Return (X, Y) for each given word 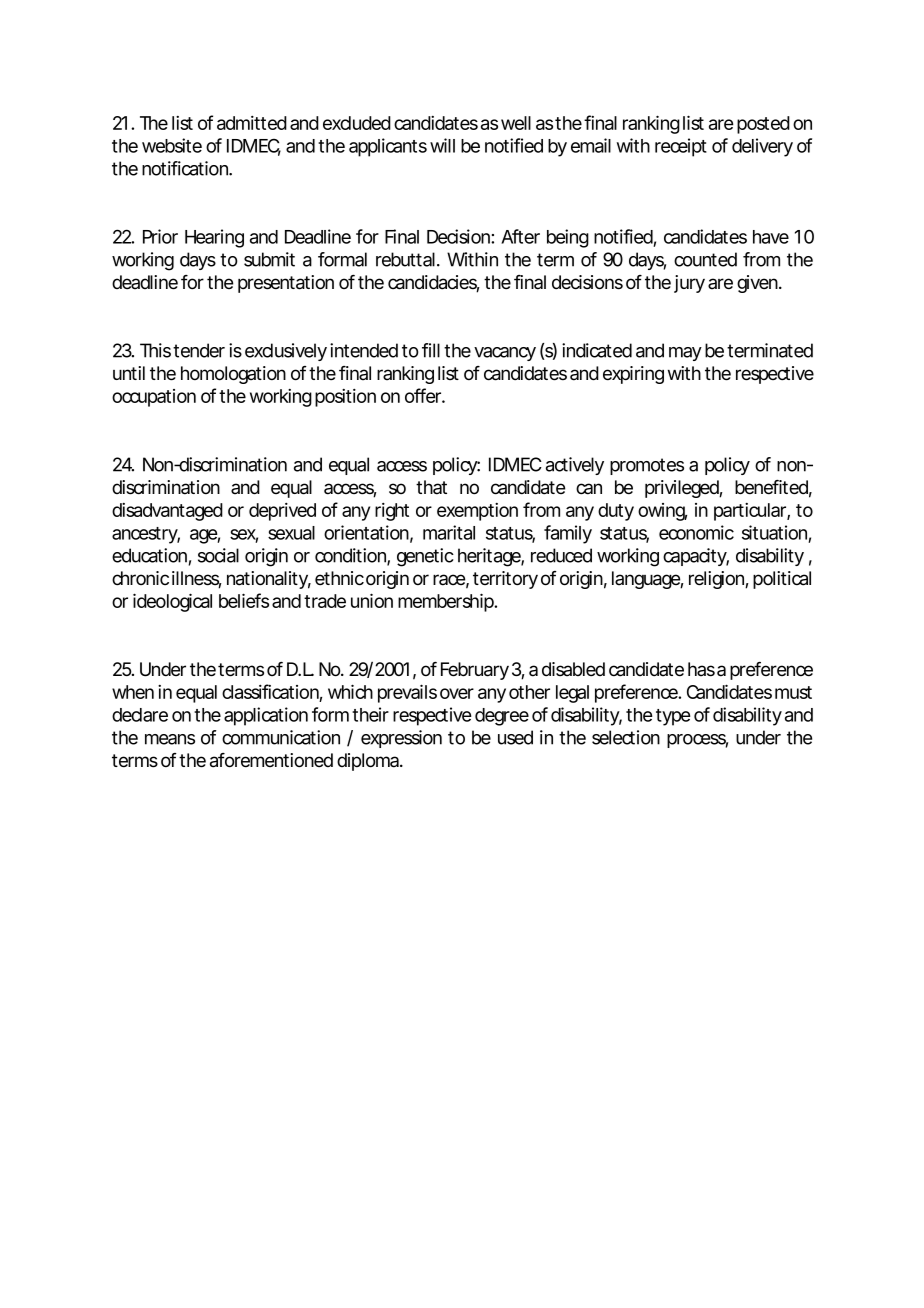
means (170, 739)
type (673, 717)
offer (424, 395)
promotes (647, 466)
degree (502, 717)
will (442, 145)
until (129, 373)
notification (185, 168)
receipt (681, 147)
